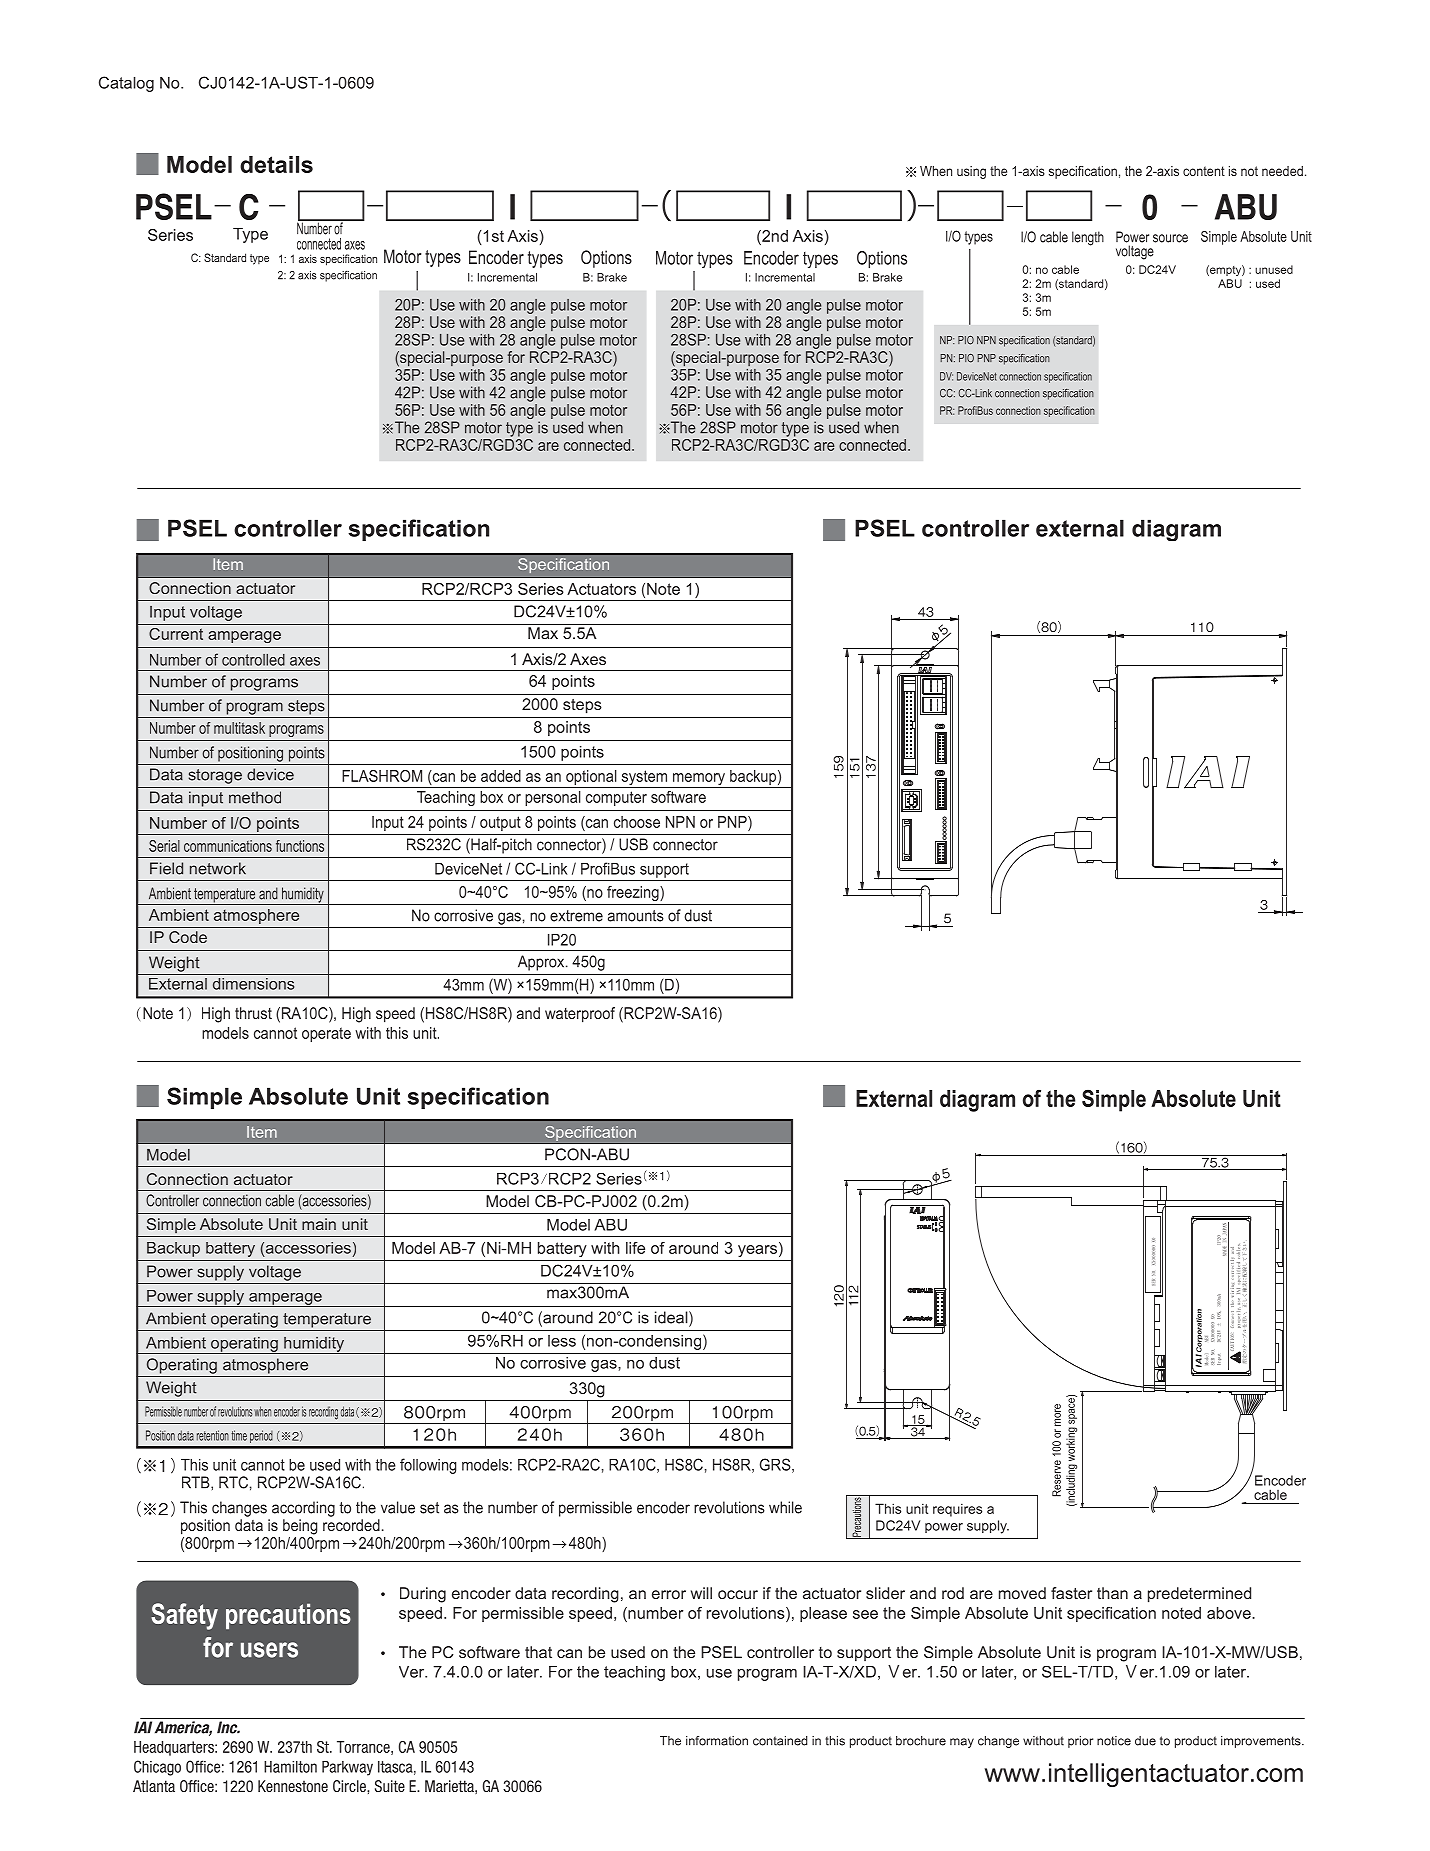  Describe the element at coordinates (1204, 171) in the page. I see `content` at that location.
